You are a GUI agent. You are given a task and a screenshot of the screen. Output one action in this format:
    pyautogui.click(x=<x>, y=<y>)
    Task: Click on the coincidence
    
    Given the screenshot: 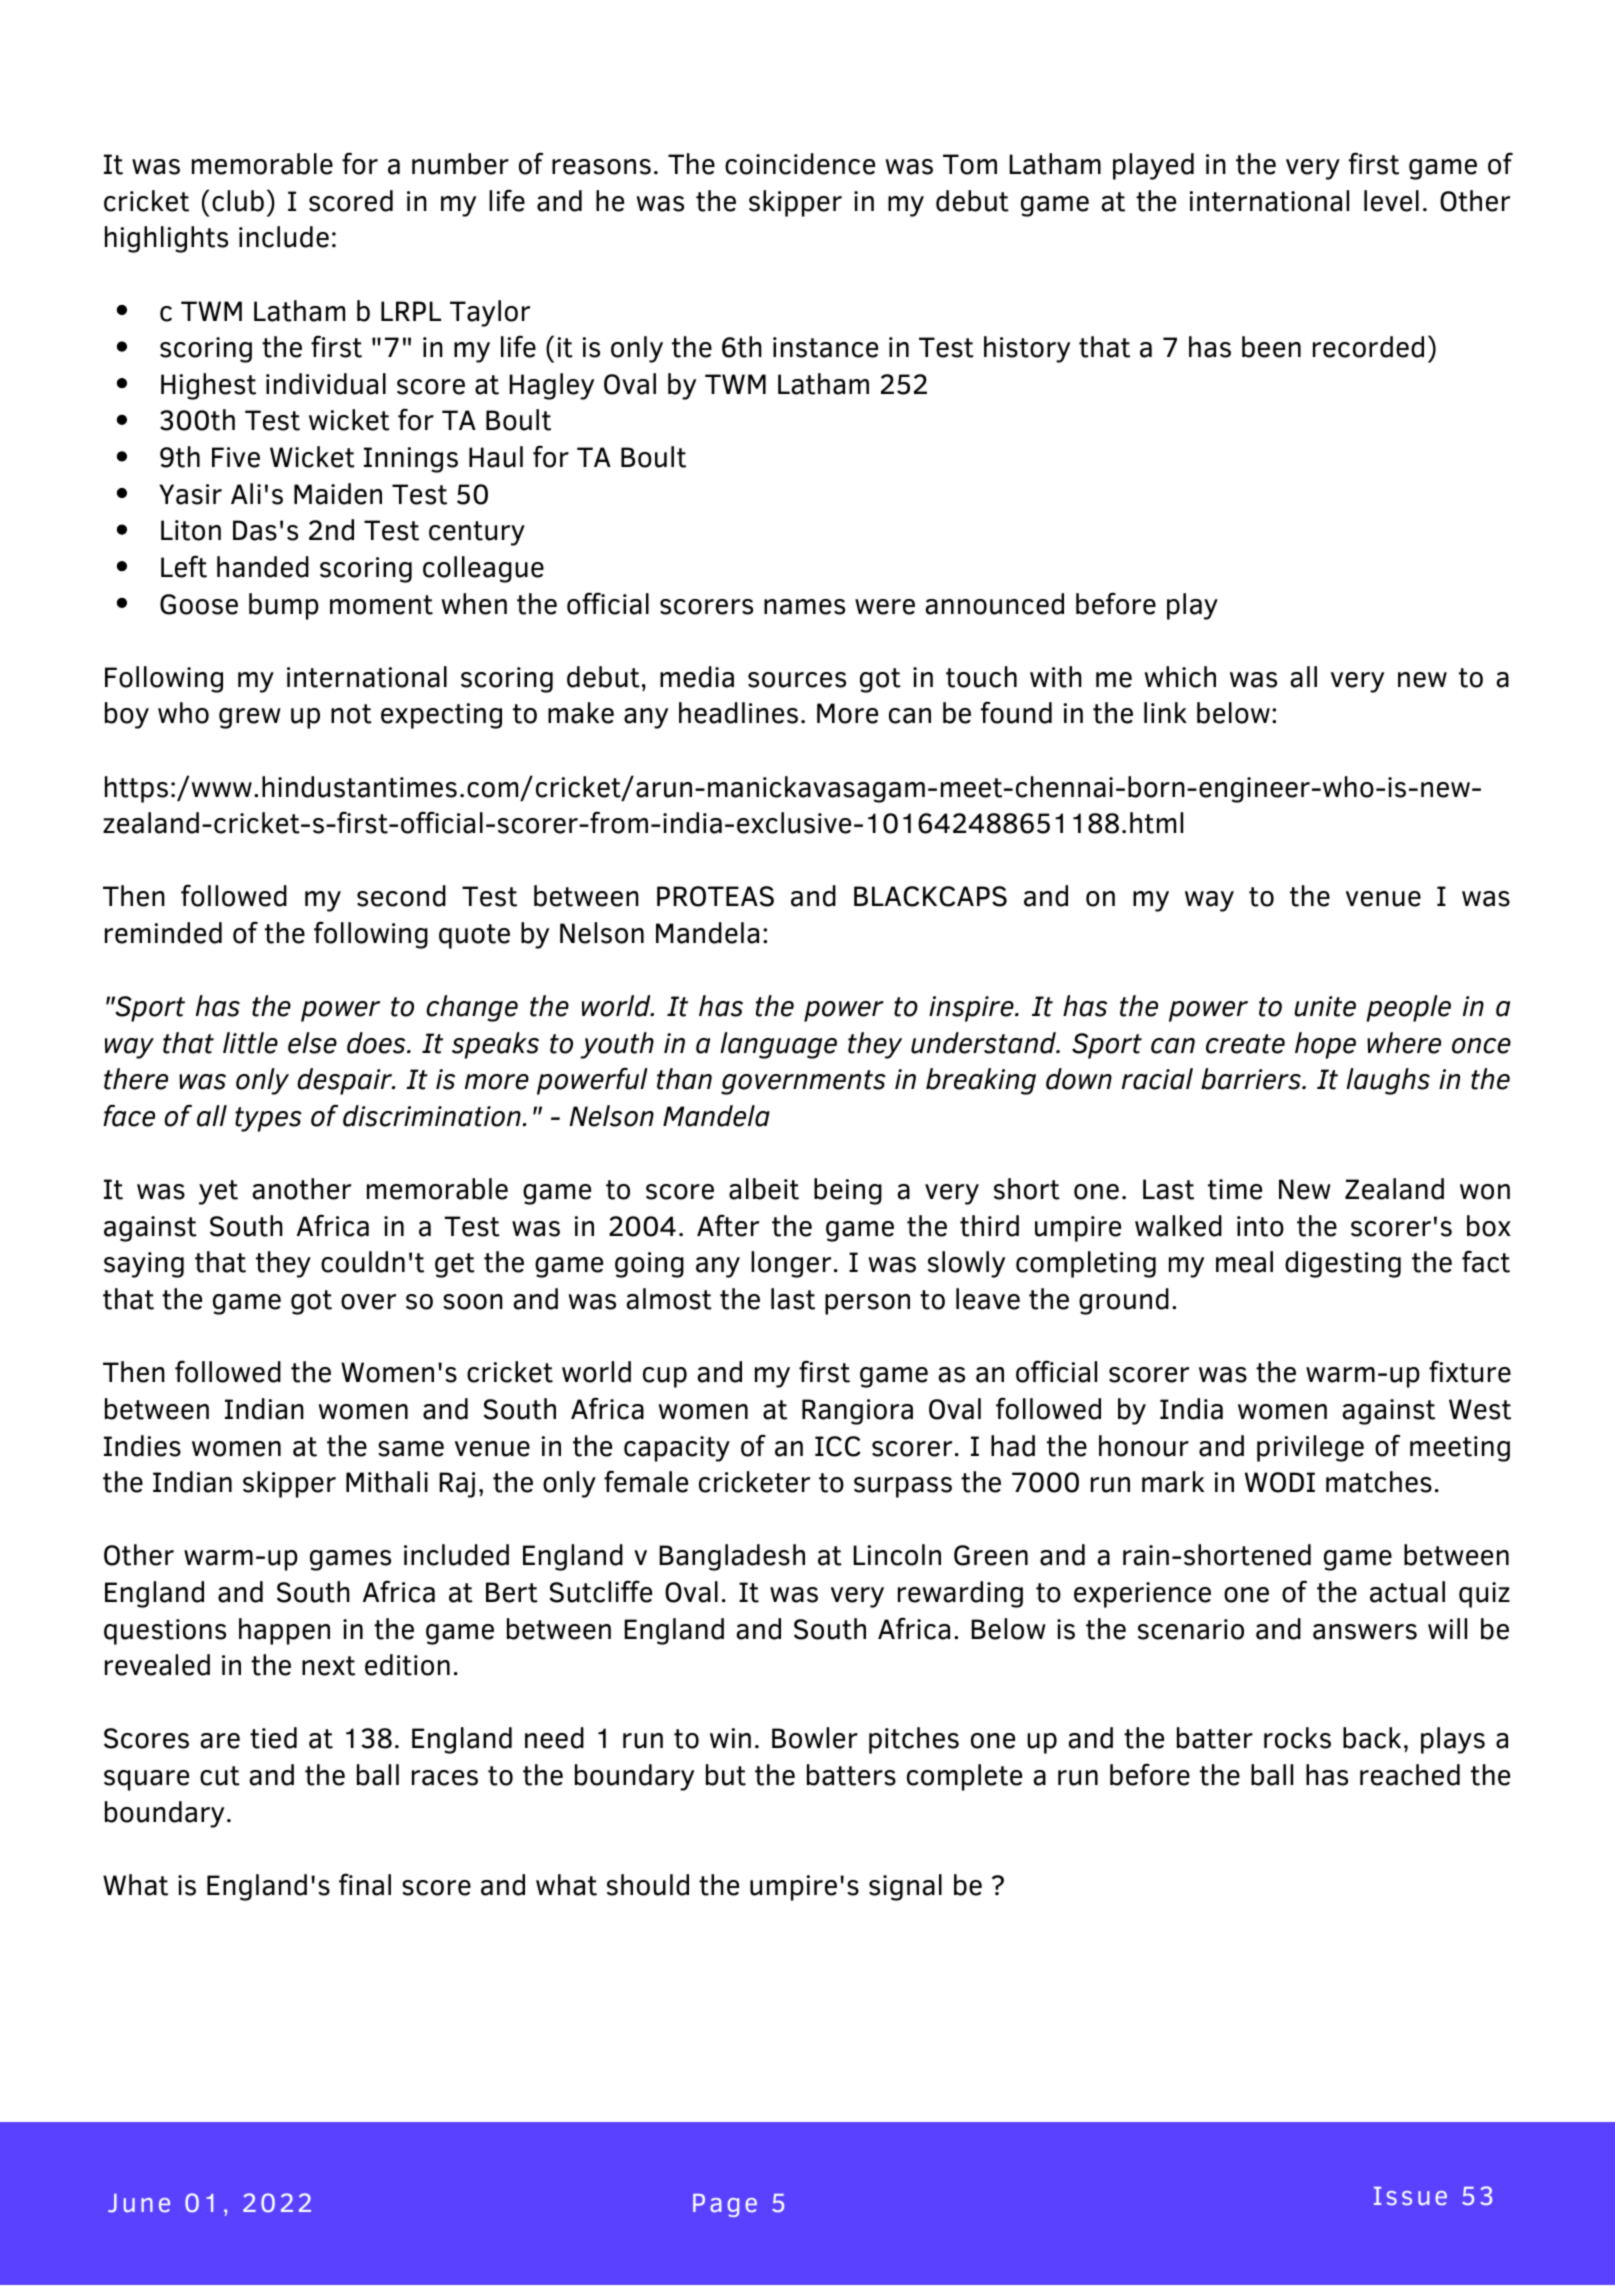 What is the action you would take?
    pyautogui.click(x=800, y=164)
